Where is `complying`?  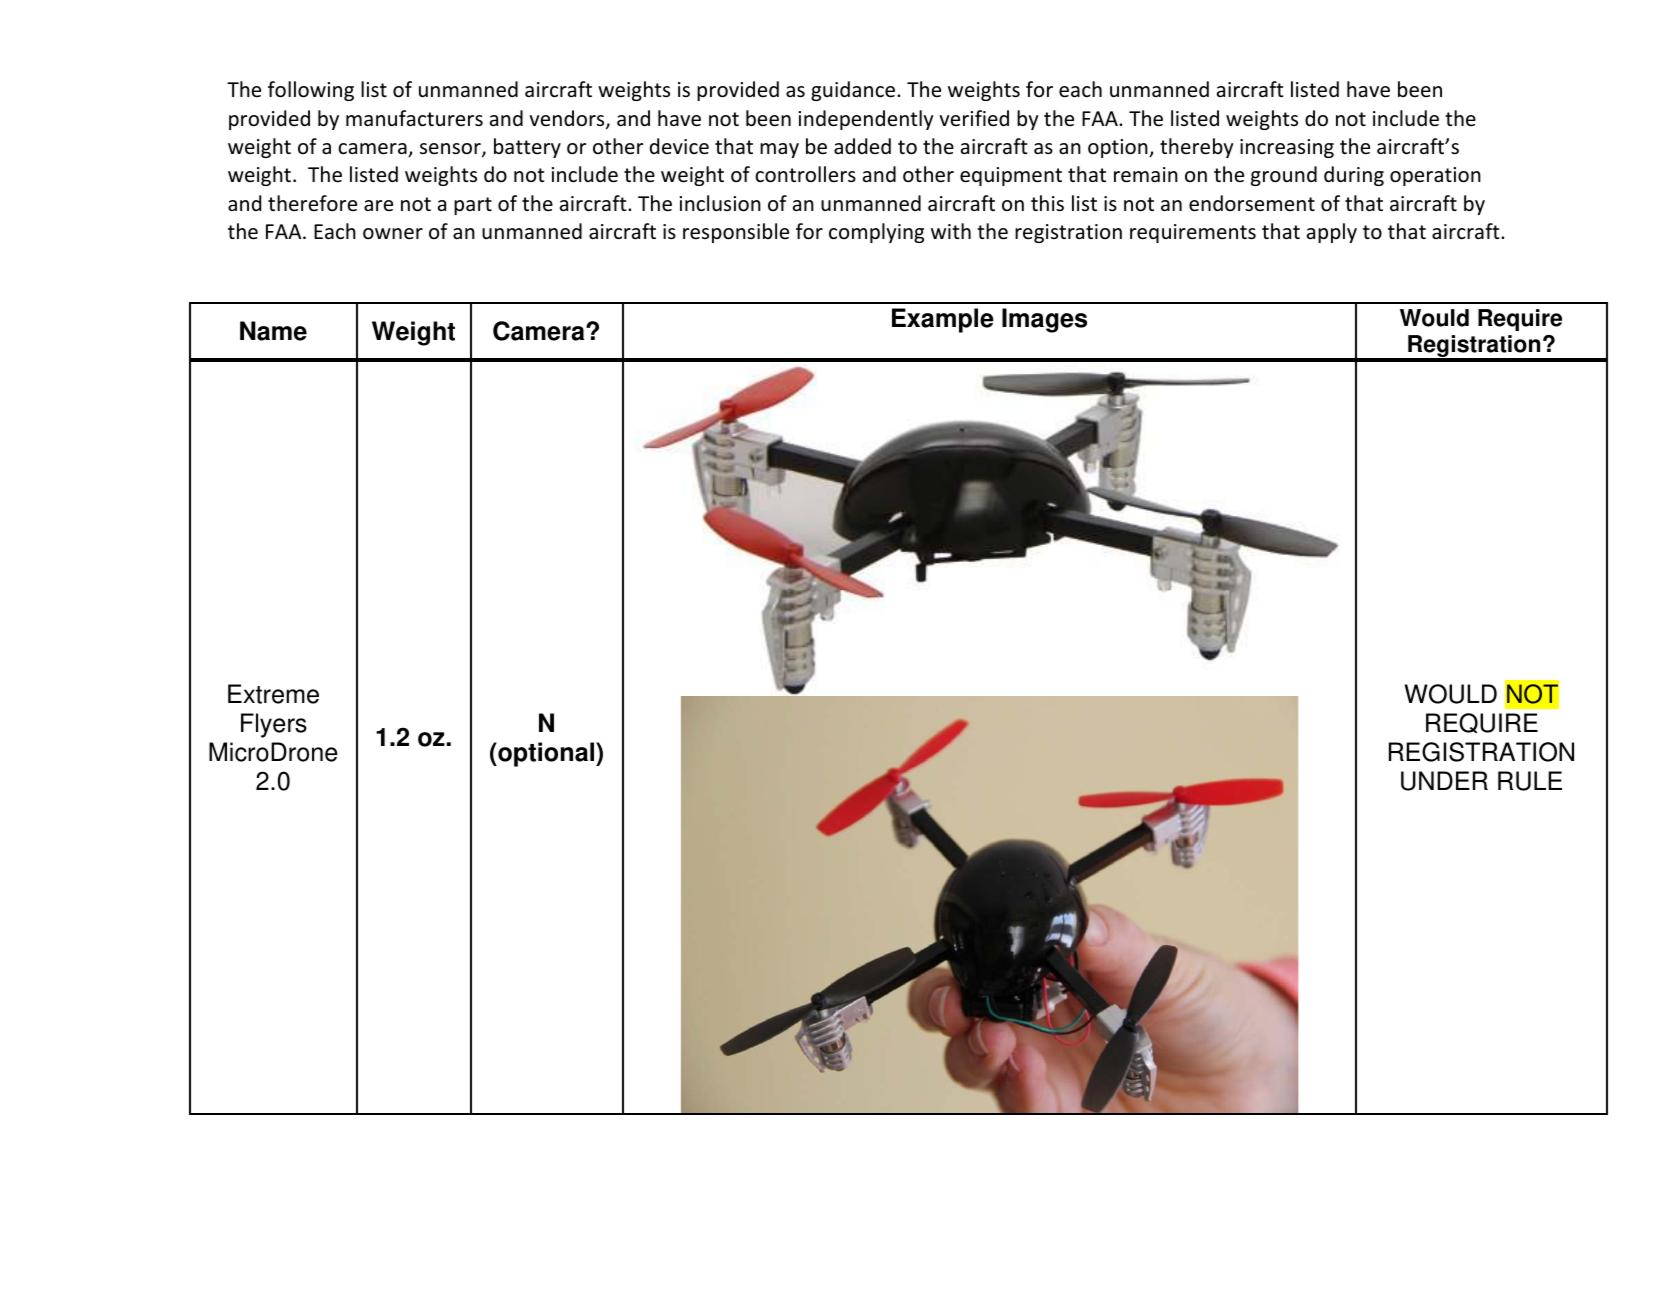 complying is located at coordinates (876, 233).
